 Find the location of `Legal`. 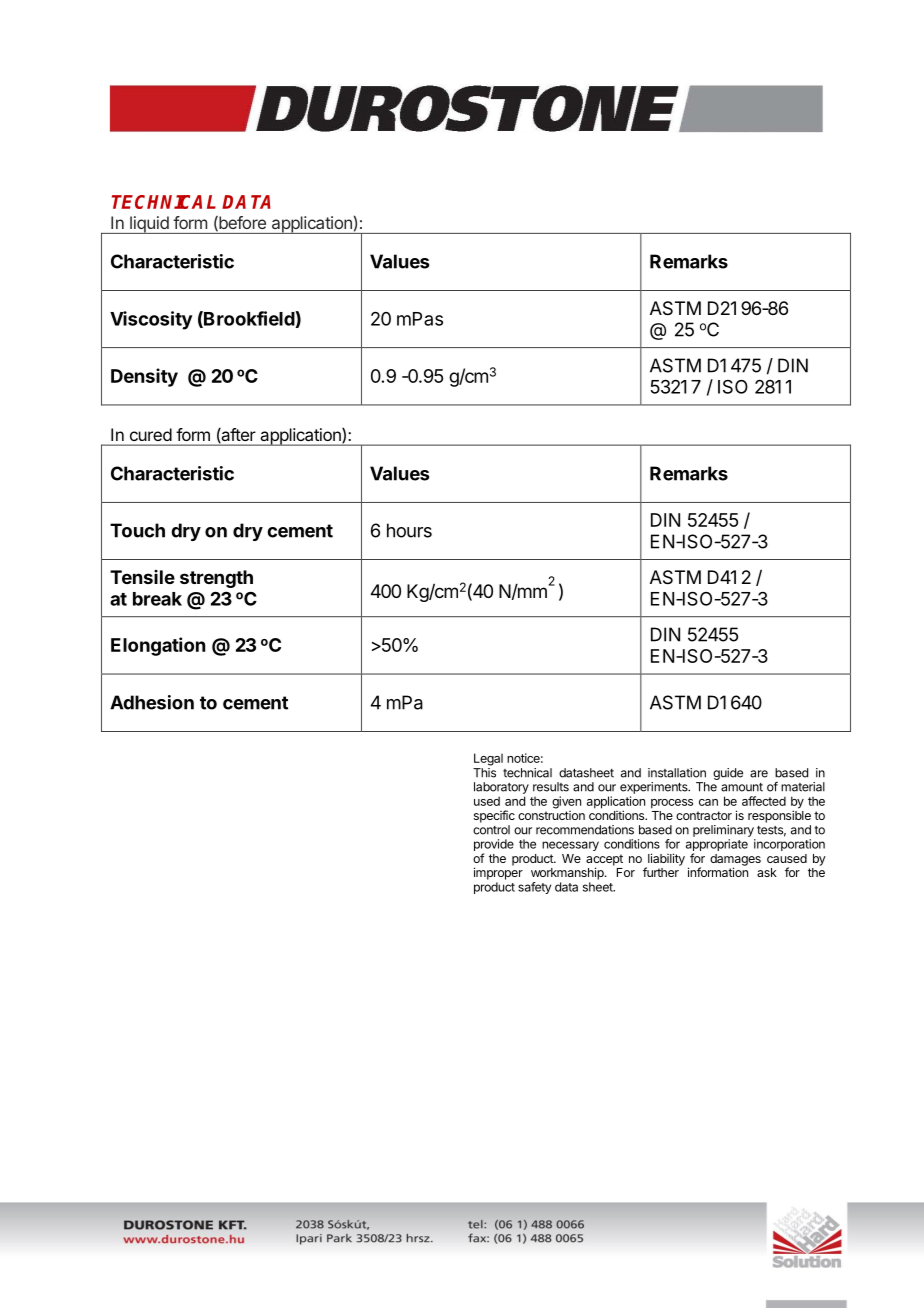

Legal is located at coordinates (488, 759).
